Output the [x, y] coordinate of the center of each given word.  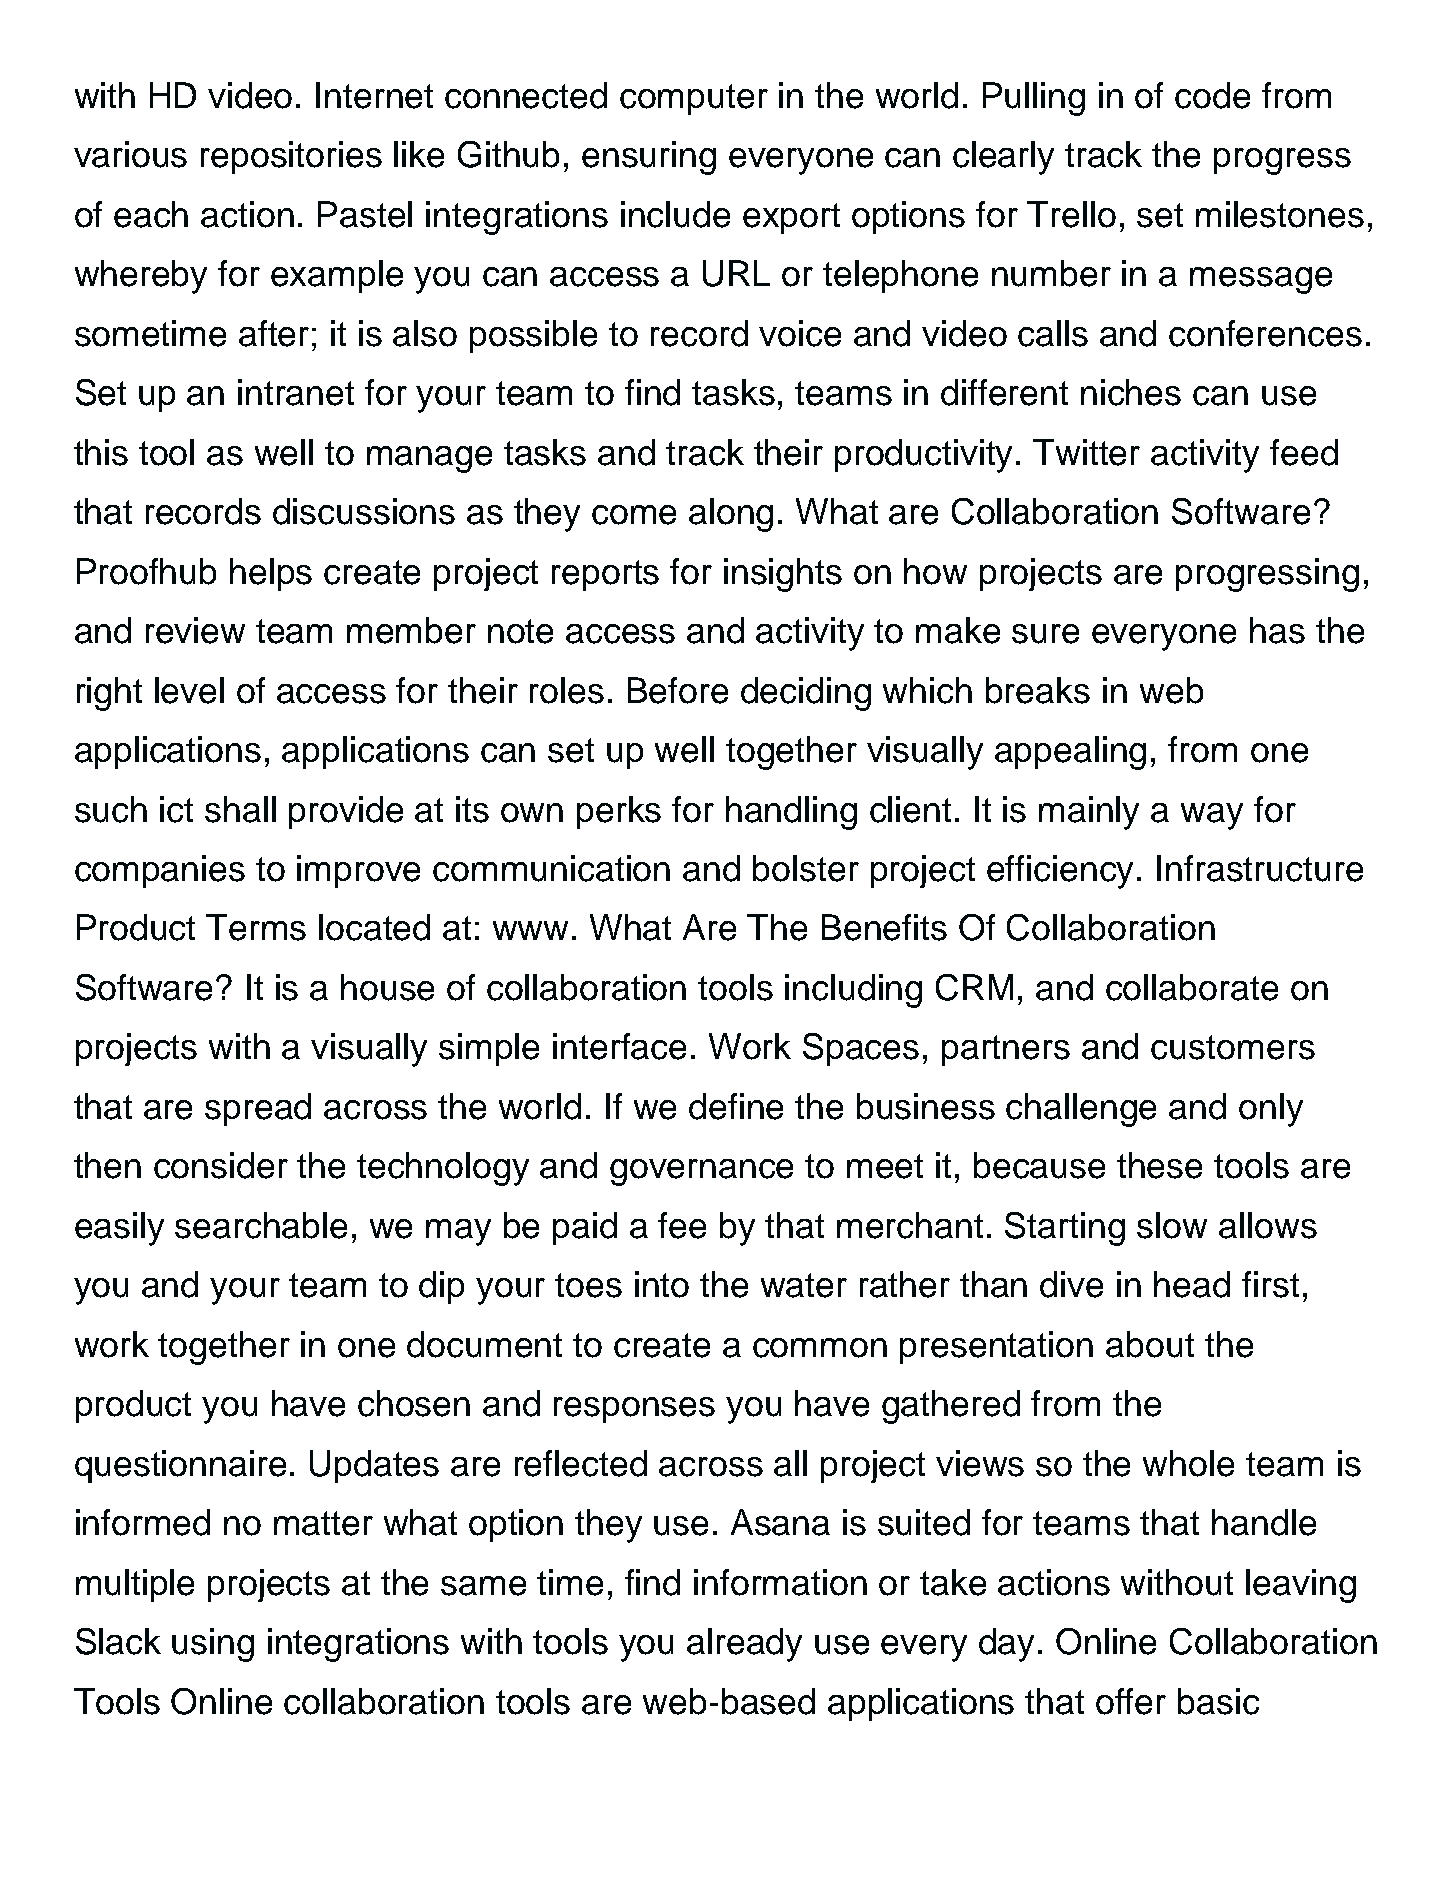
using [213, 1645]
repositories [291, 157]
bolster [806, 868]
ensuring [649, 158]
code [1212, 95]
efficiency [1060, 872]
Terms [256, 927]
